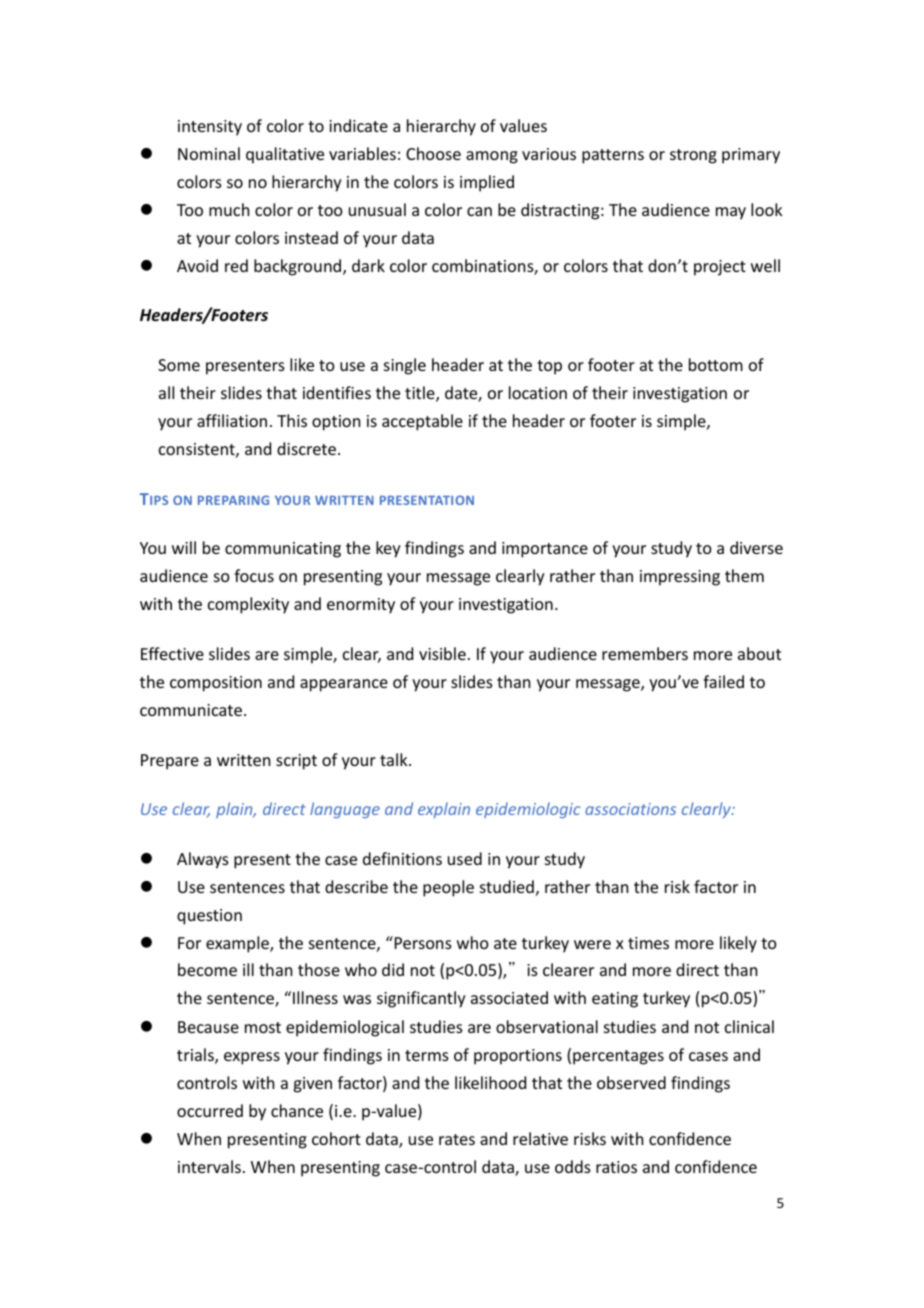 The height and width of the screenshot is (1308, 924). What do you see at coordinates (210, 1110) in the screenshot?
I see `occurred` at bounding box center [210, 1110].
